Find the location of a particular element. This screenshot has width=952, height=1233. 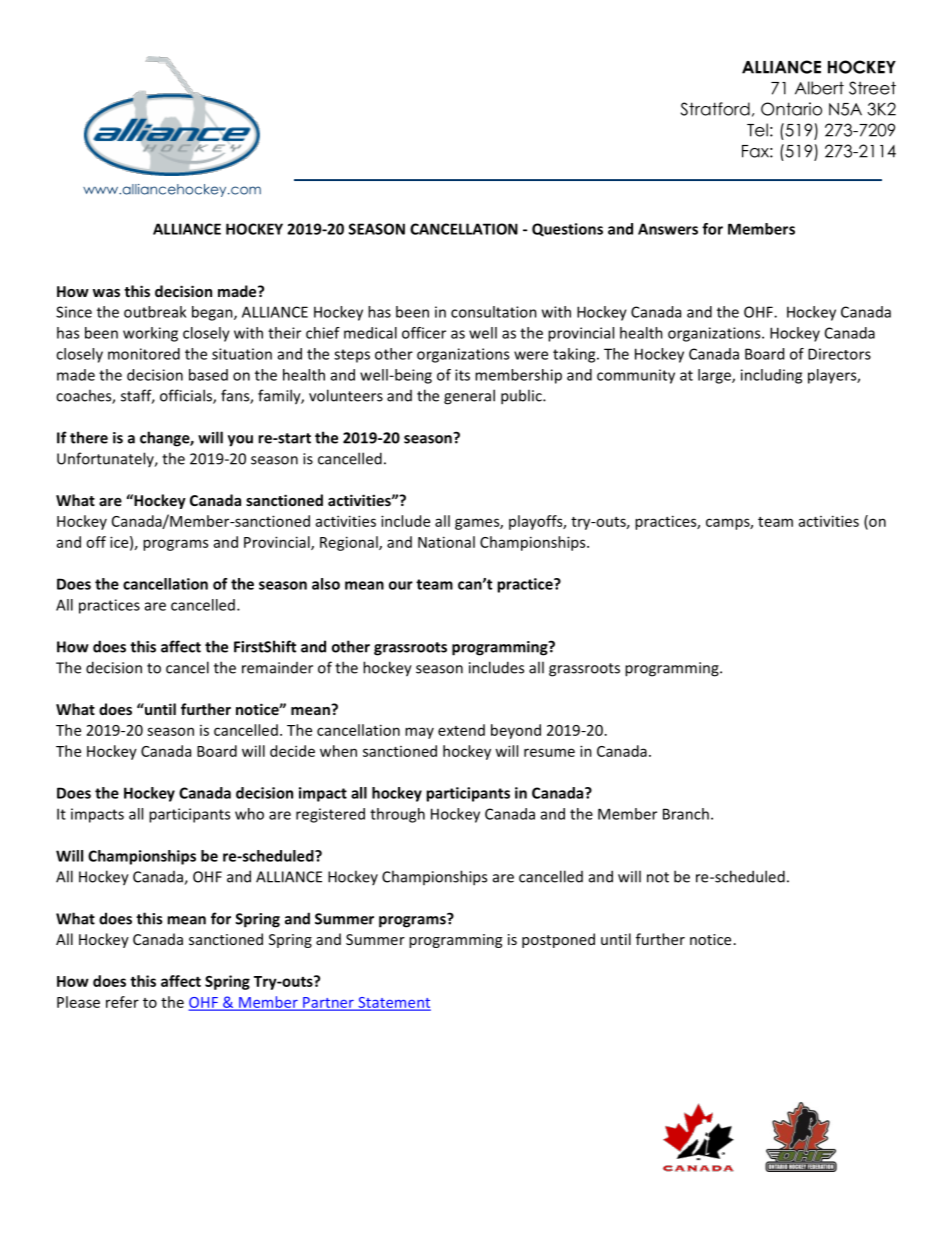

who is located at coordinates (249, 814).
